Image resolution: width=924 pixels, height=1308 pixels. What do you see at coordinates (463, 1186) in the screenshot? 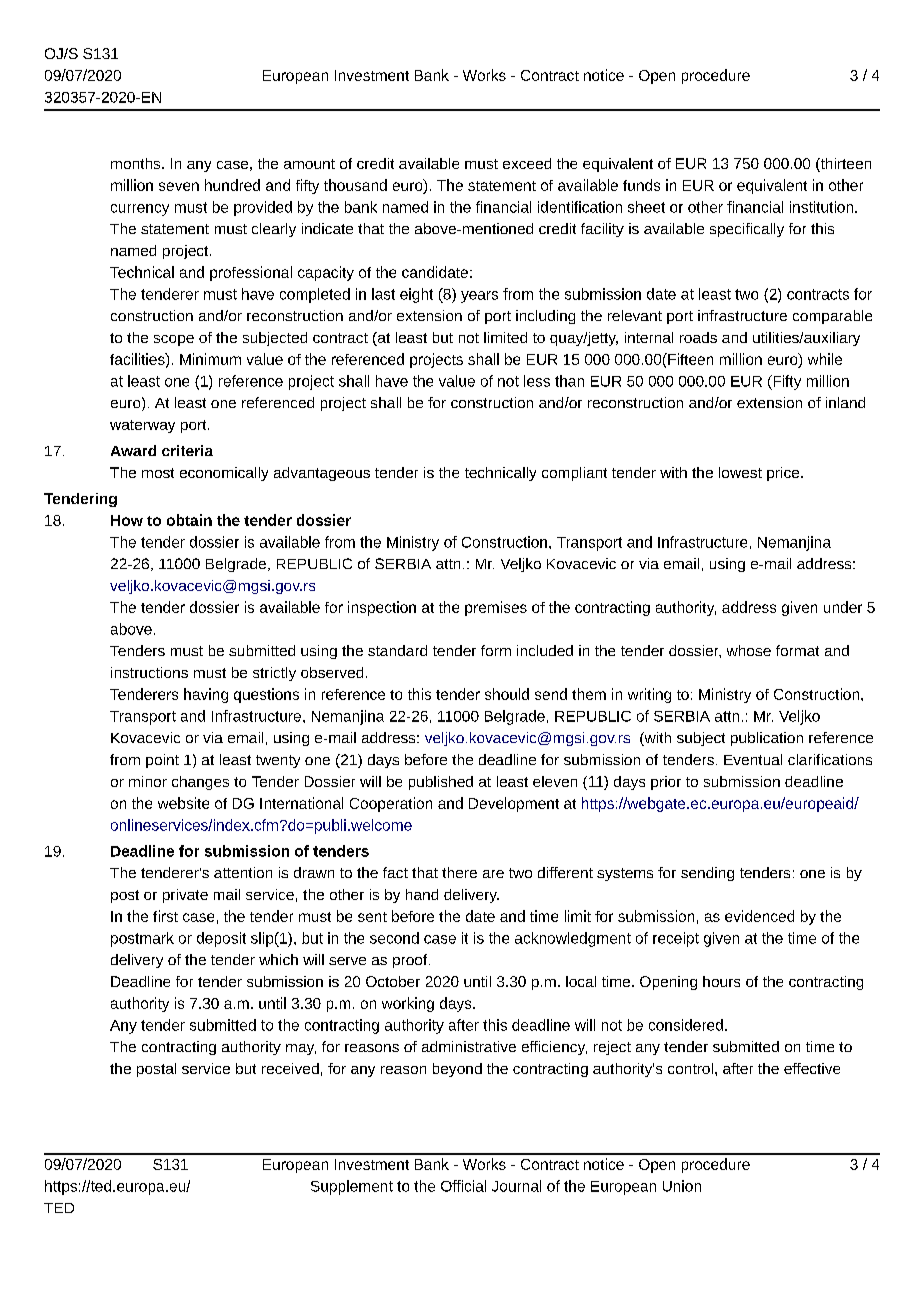
I see `Official` at bounding box center [463, 1186].
